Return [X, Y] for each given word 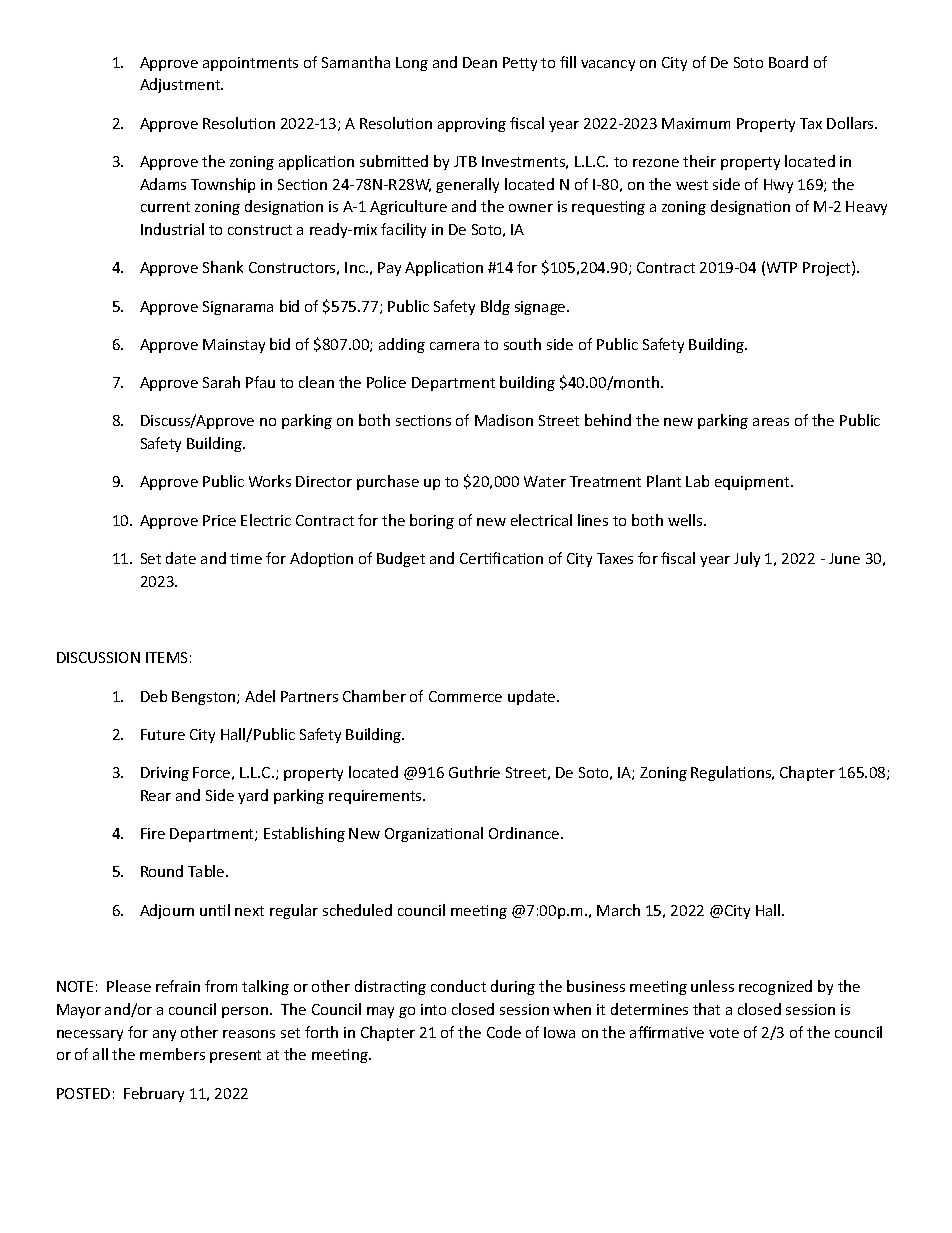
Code [504, 1032]
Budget [401, 559]
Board [788, 62]
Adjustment [181, 85]
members [172, 1054]
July [747, 559]
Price [219, 520]
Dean [480, 62]
